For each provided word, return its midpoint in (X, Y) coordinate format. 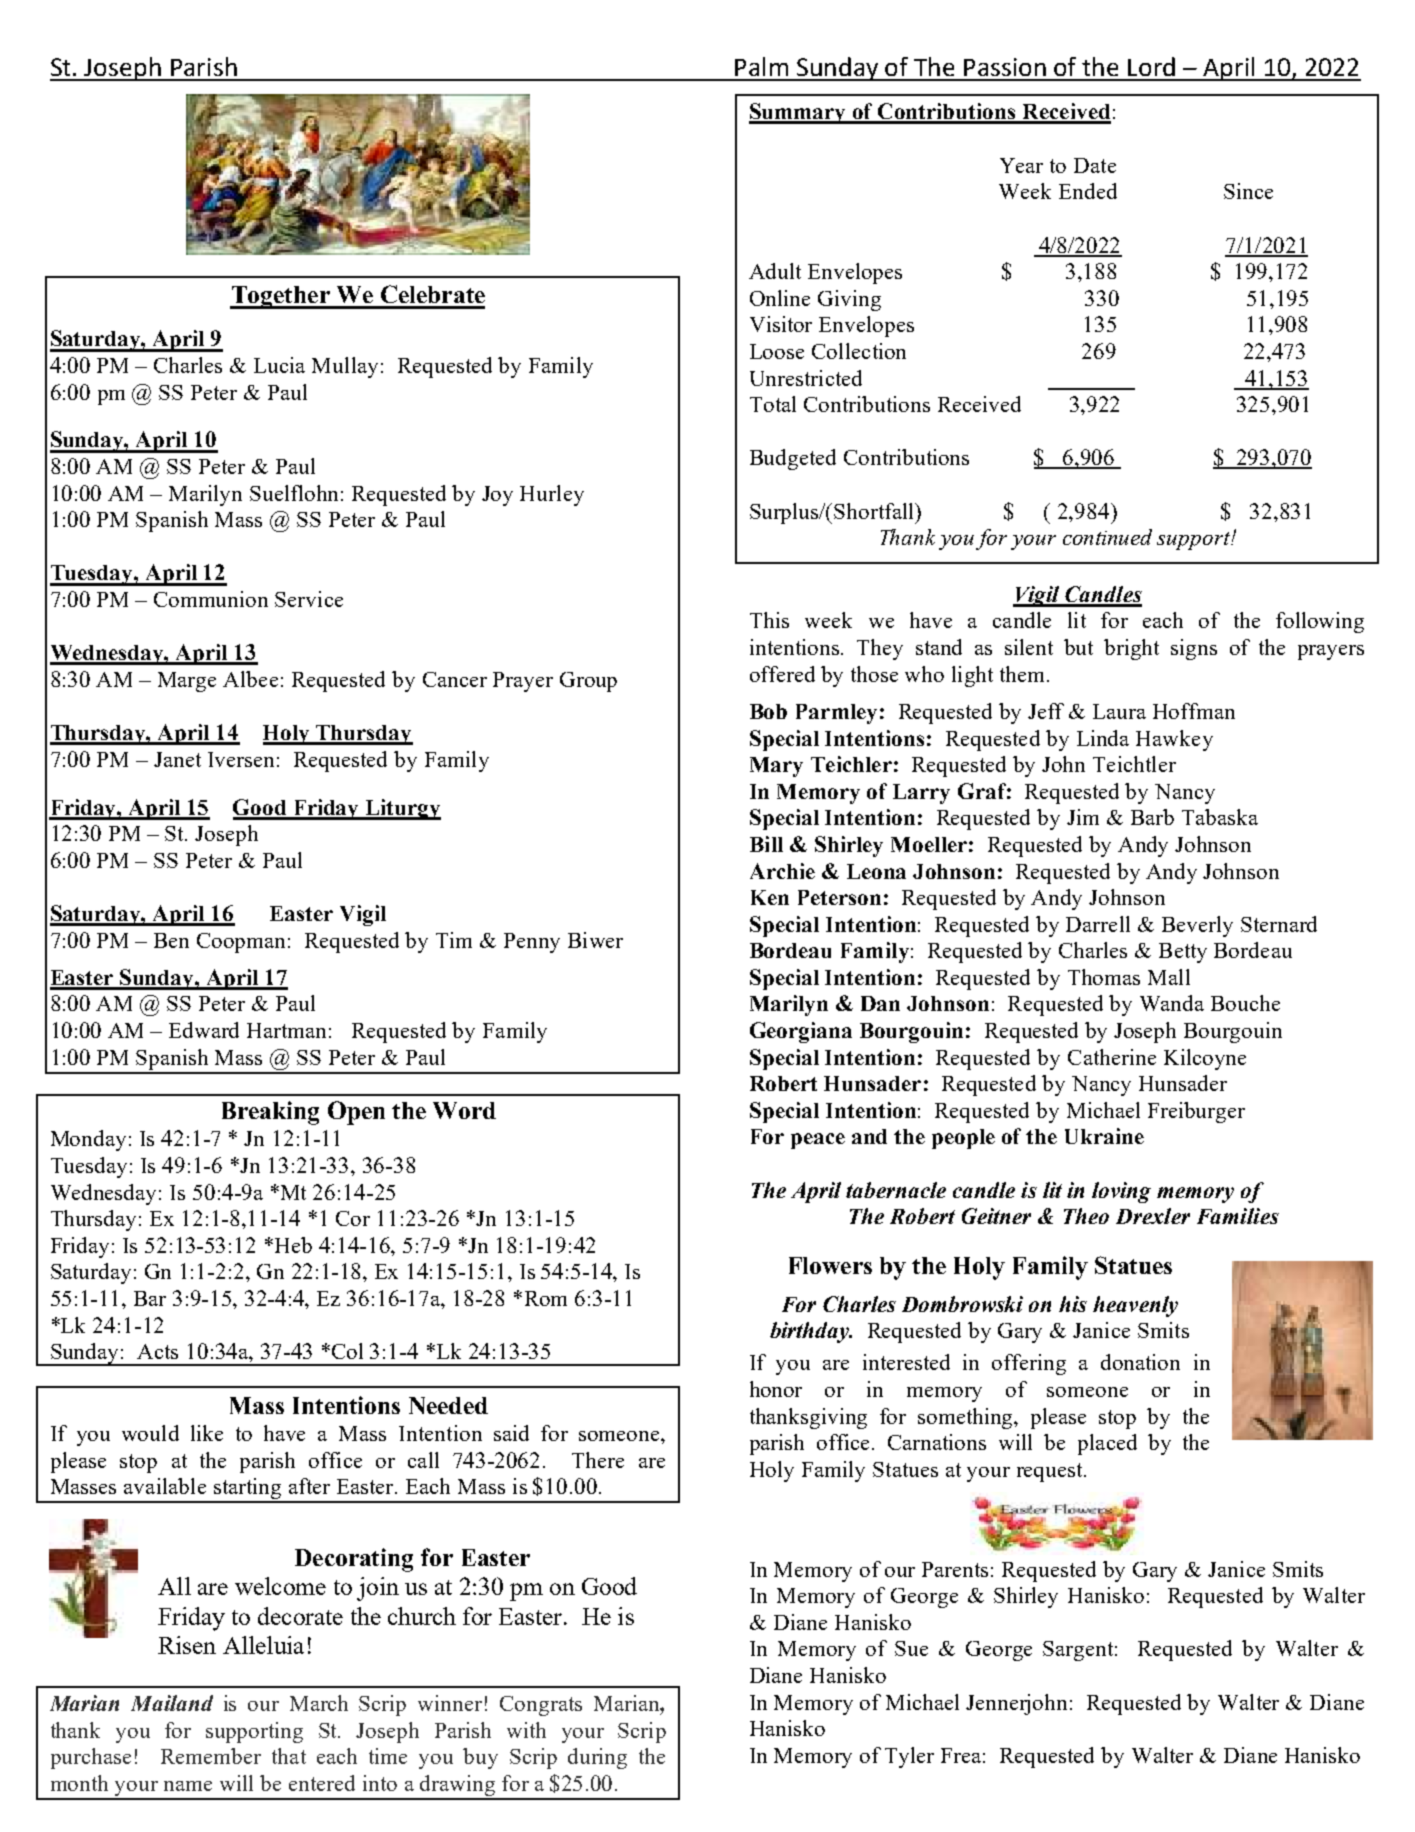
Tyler (909, 1757)
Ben (171, 940)
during (597, 1758)
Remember (211, 1756)
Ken (770, 897)
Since (1248, 191)
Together (281, 297)
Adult (775, 271)
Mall (1169, 977)
